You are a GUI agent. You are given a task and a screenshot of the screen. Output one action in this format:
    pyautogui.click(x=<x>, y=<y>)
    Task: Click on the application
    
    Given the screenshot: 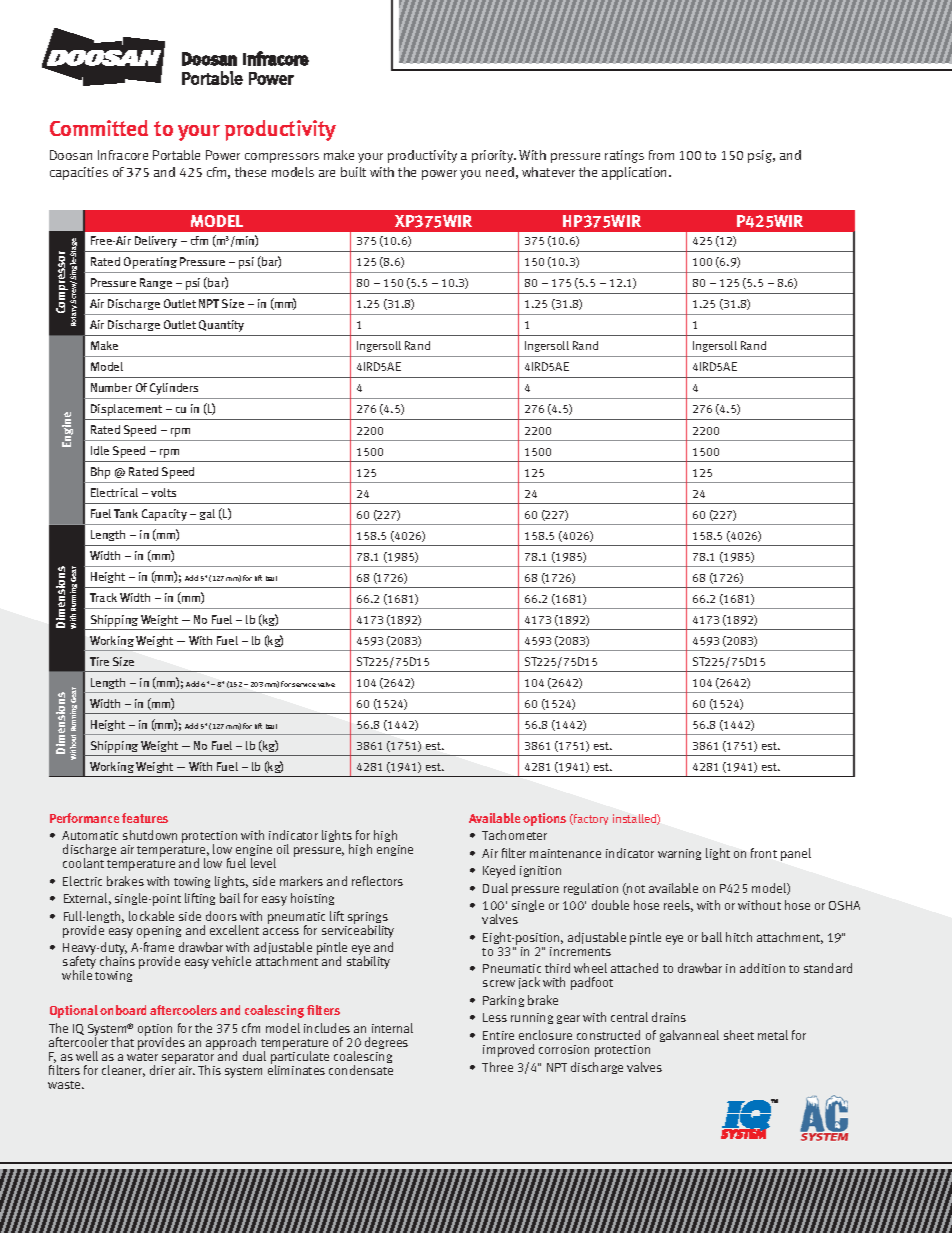 What is the action you would take?
    pyautogui.click(x=636, y=173)
